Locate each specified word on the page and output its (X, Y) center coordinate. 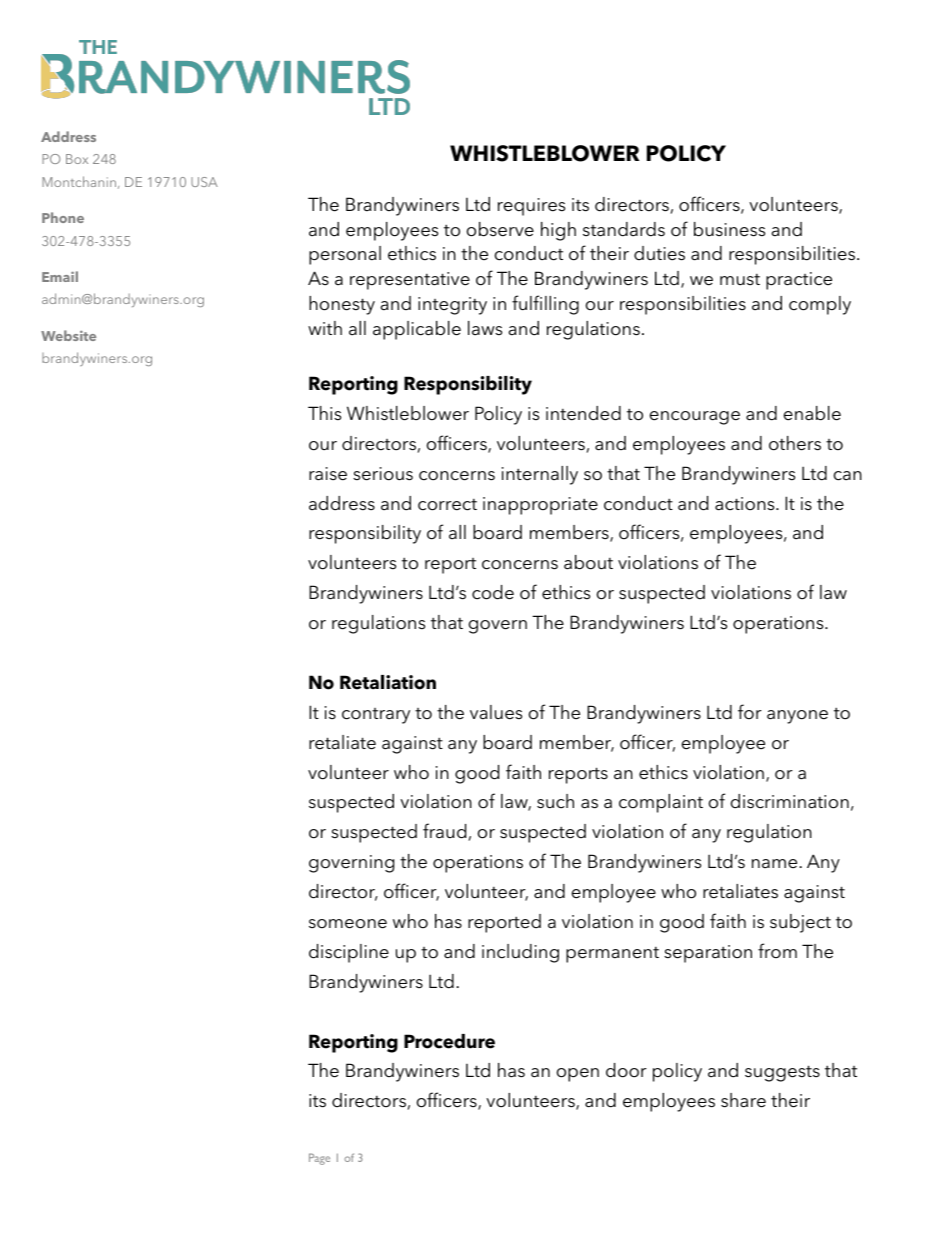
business (729, 229)
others (795, 443)
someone (348, 924)
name (776, 864)
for (750, 712)
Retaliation (388, 682)
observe (500, 229)
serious (383, 474)
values (496, 712)
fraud (446, 832)
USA (204, 182)
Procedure (449, 1041)
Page (319, 1159)
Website (68, 335)
